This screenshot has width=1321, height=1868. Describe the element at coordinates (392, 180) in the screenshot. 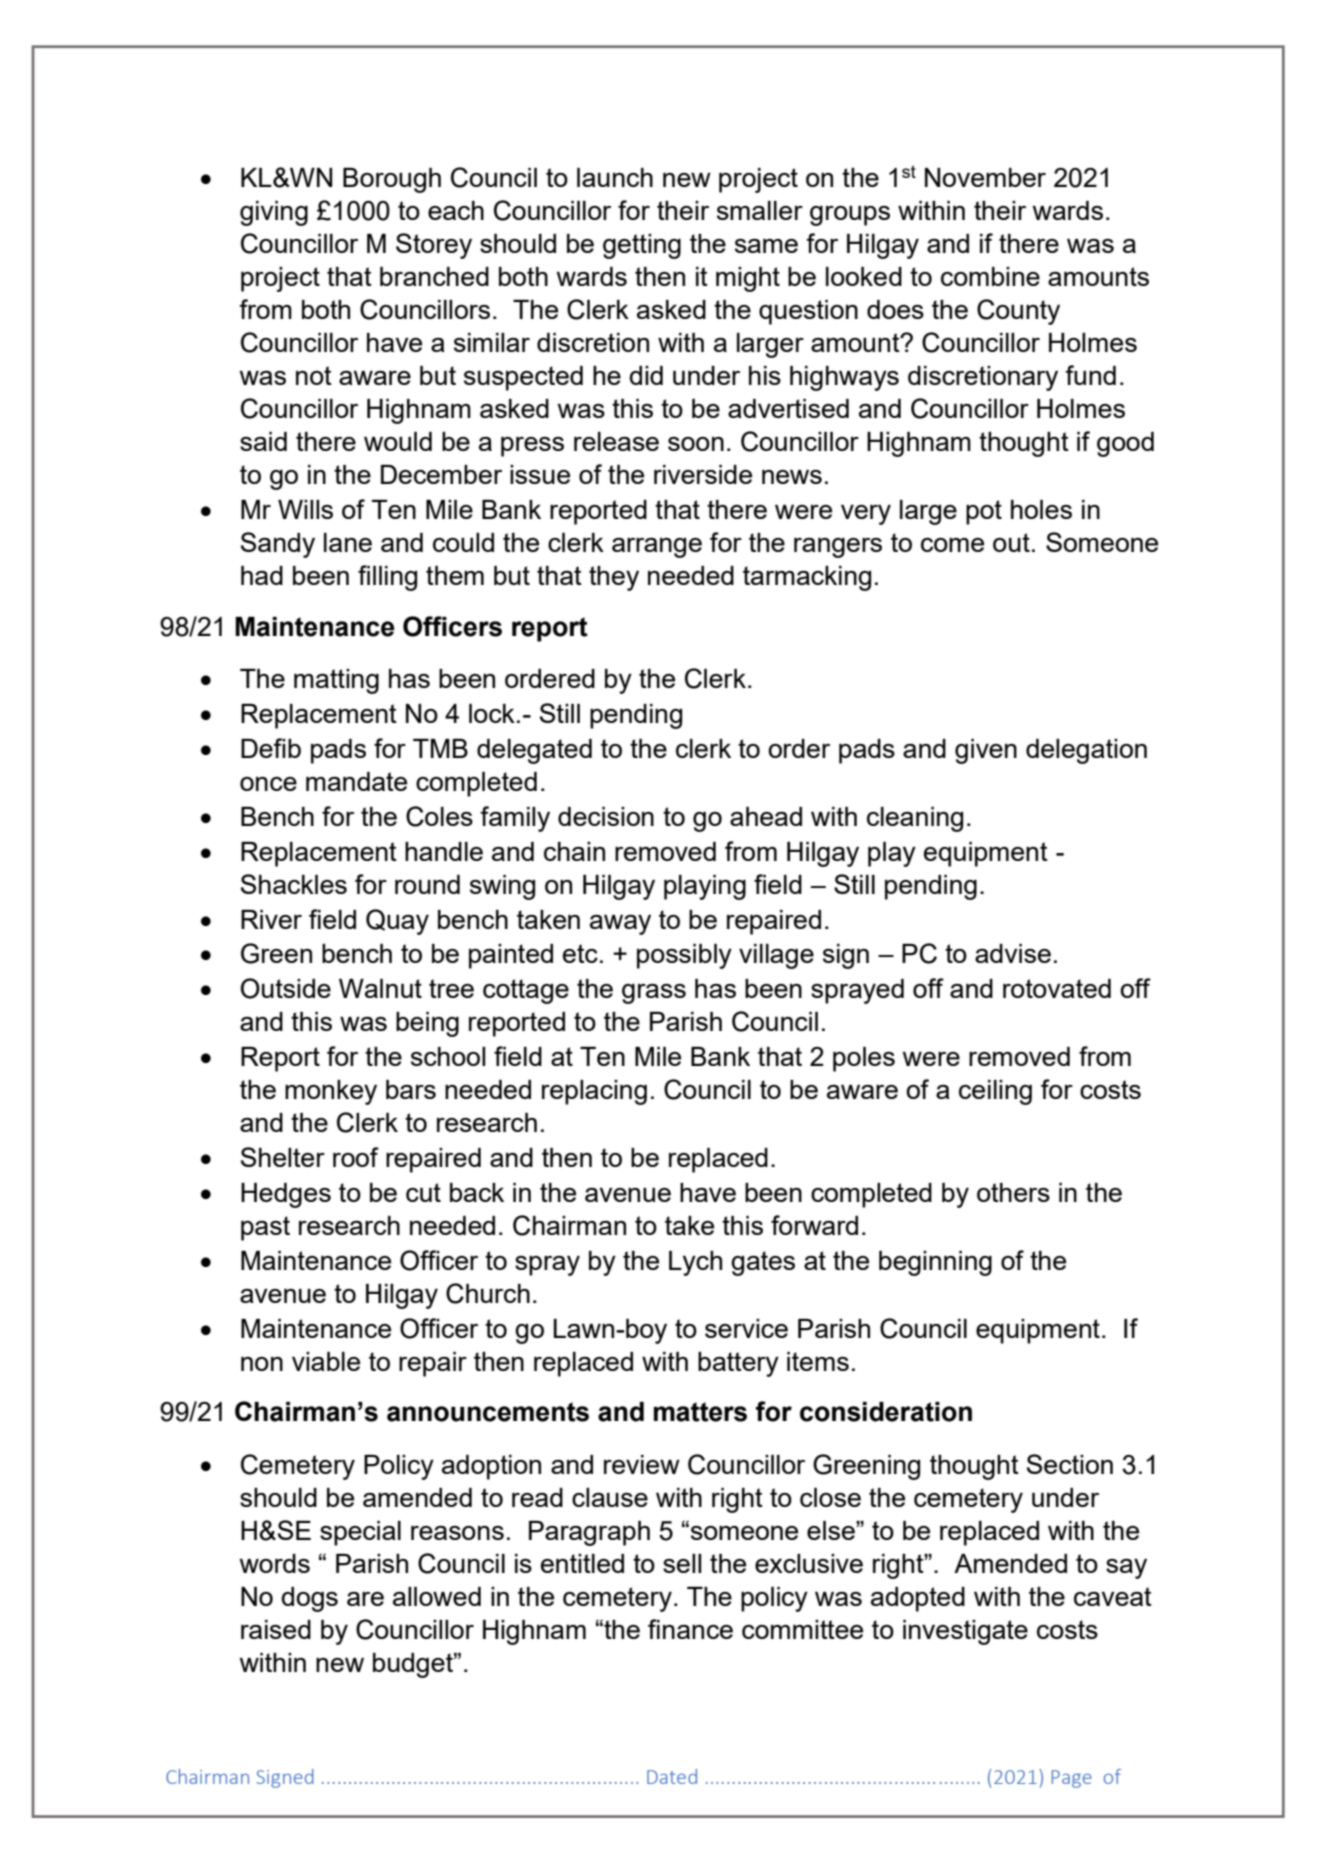

I see `Borough` at that location.
